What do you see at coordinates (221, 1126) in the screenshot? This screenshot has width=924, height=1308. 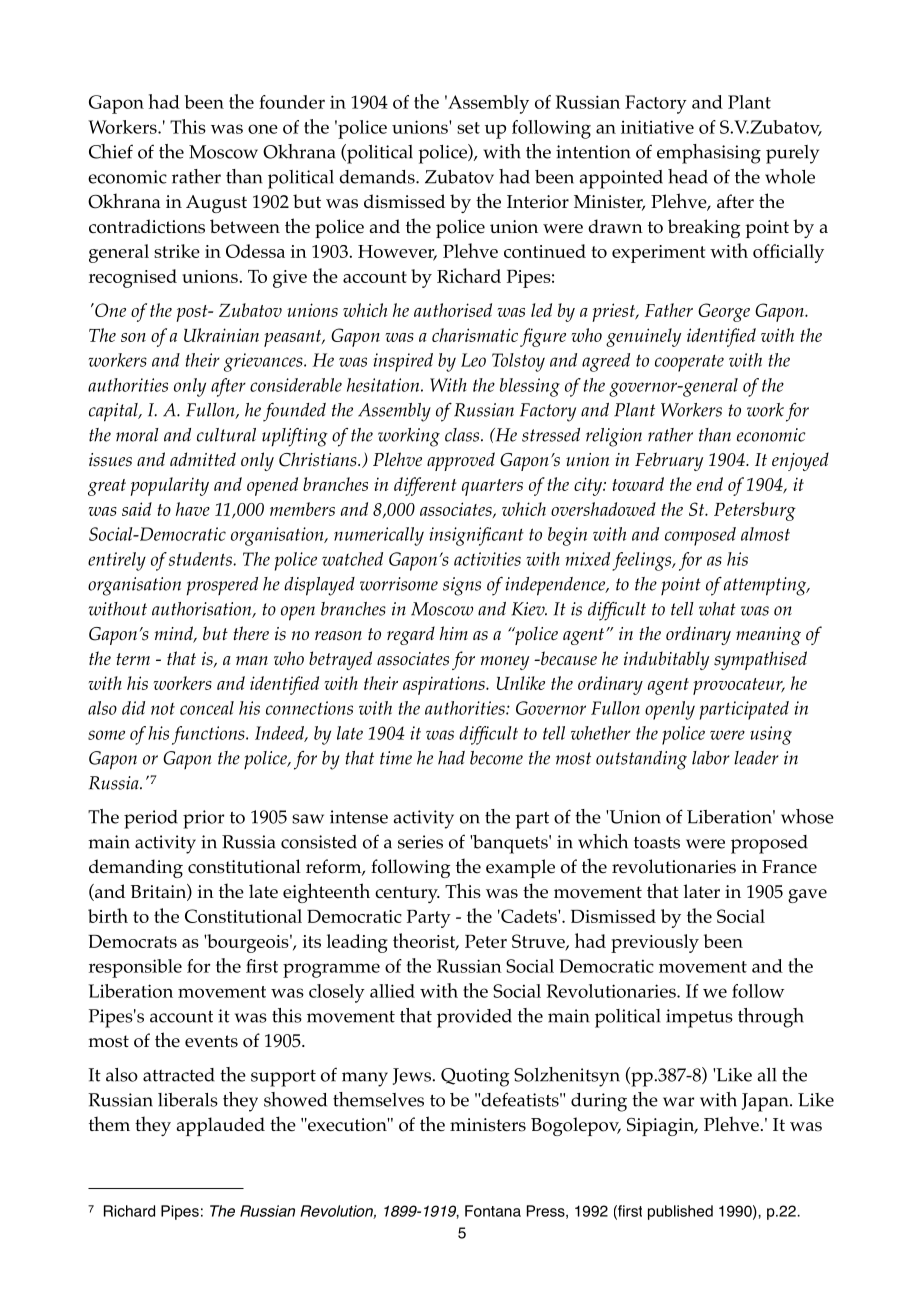 I see `applauded` at bounding box center [221, 1126].
